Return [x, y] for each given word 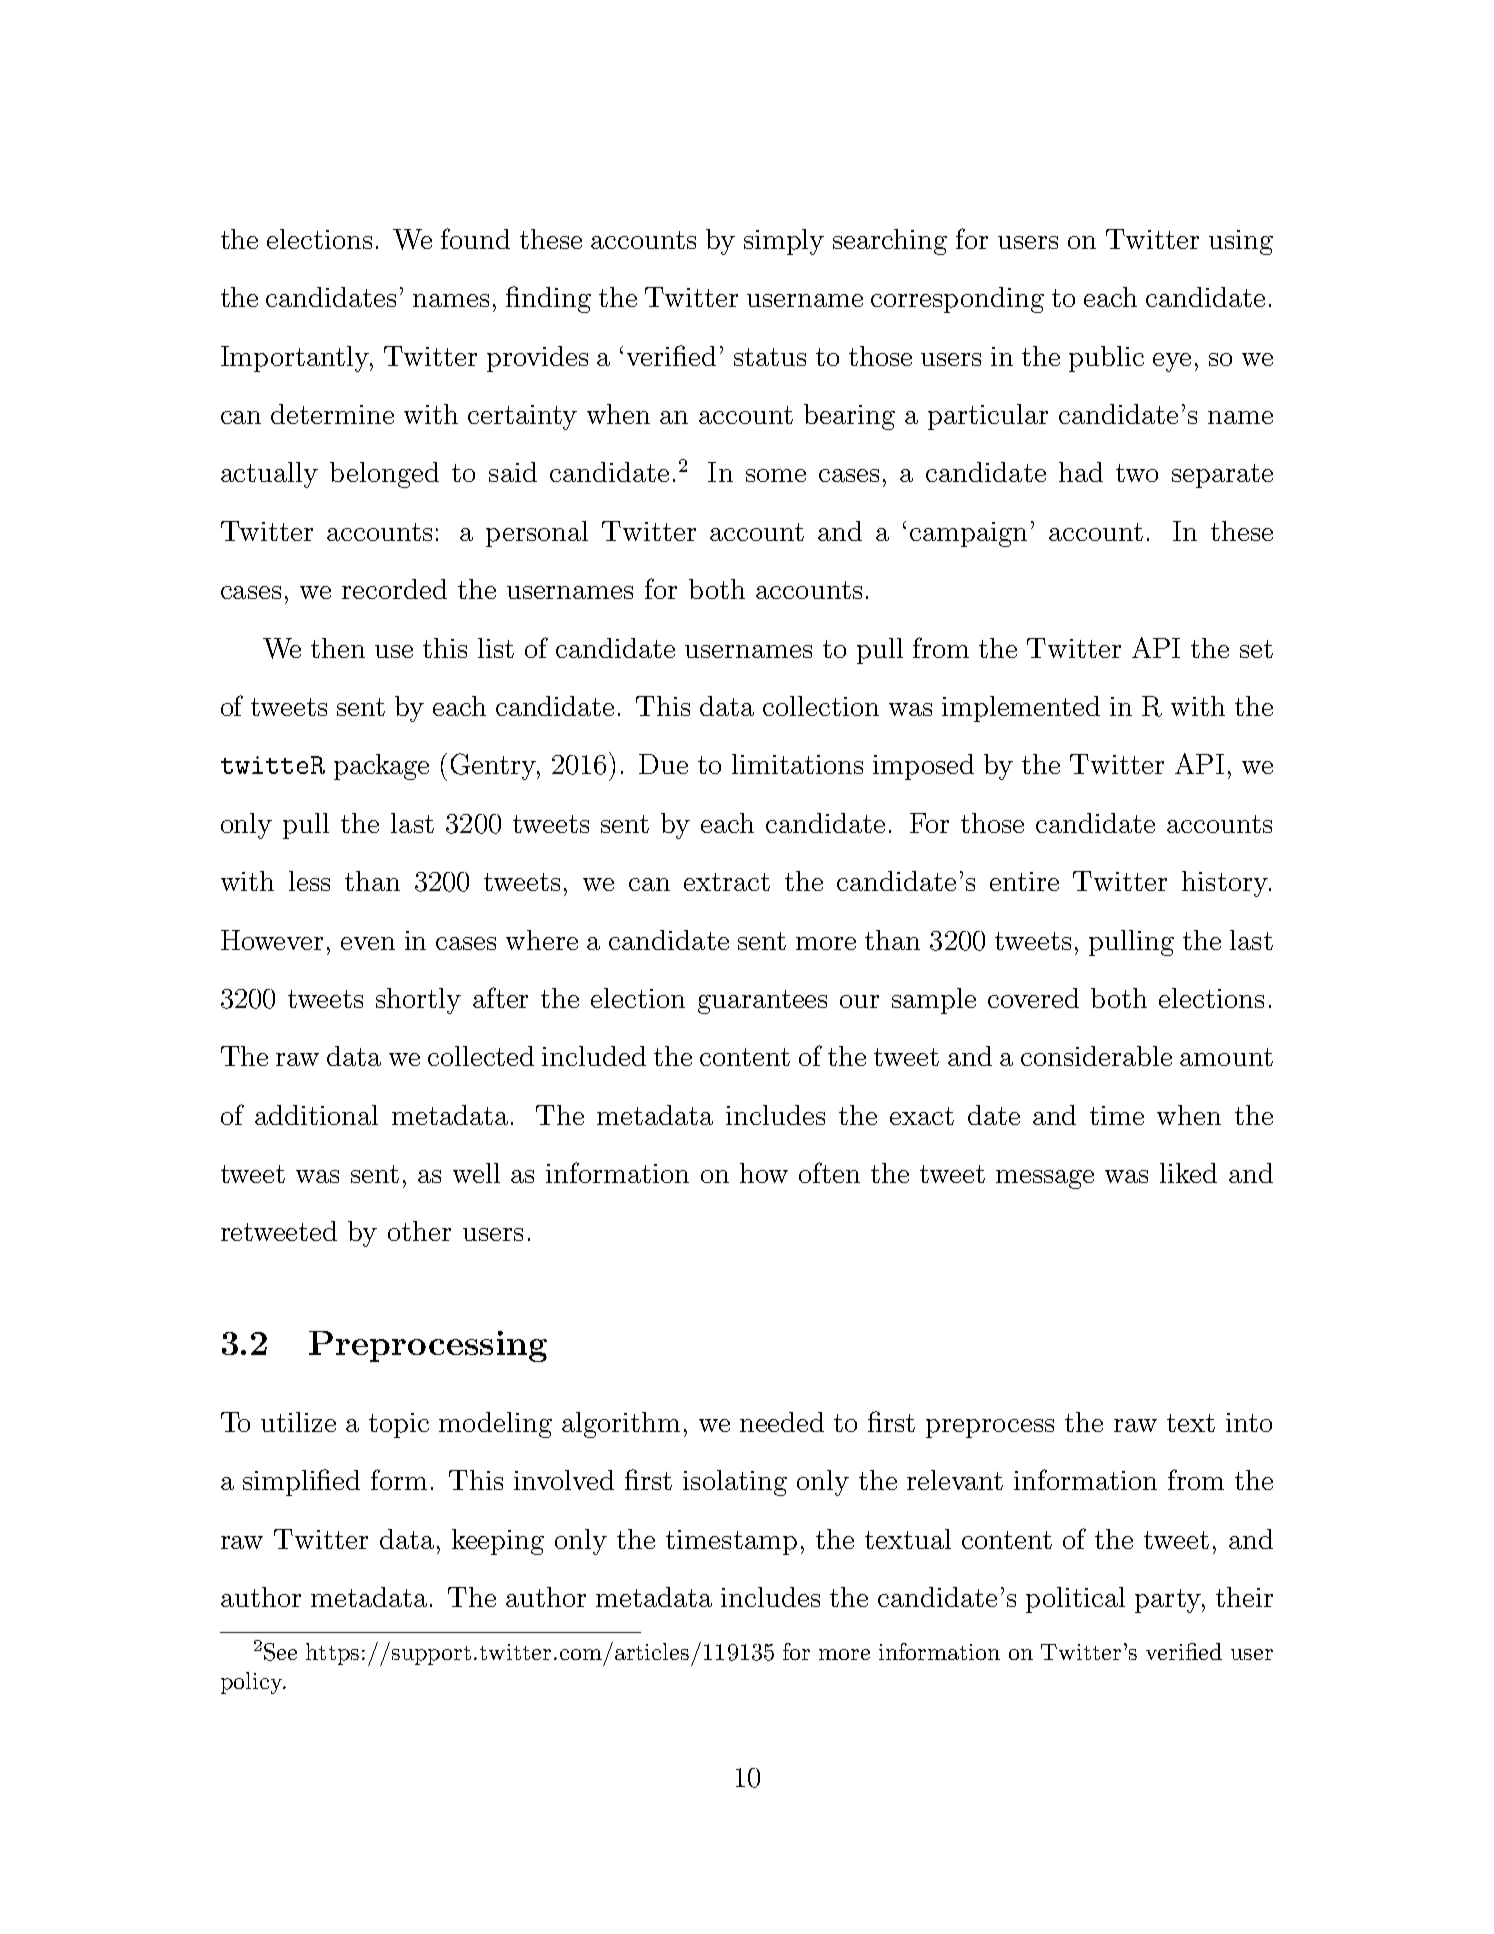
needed [782, 1422]
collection [821, 706]
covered [1033, 998]
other [419, 1231]
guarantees [762, 1002]
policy [253, 1683]
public [1106, 359]
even [368, 943]
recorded [394, 589]
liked [1188, 1173]
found [475, 238]
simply [784, 242]
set [1256, 649]
